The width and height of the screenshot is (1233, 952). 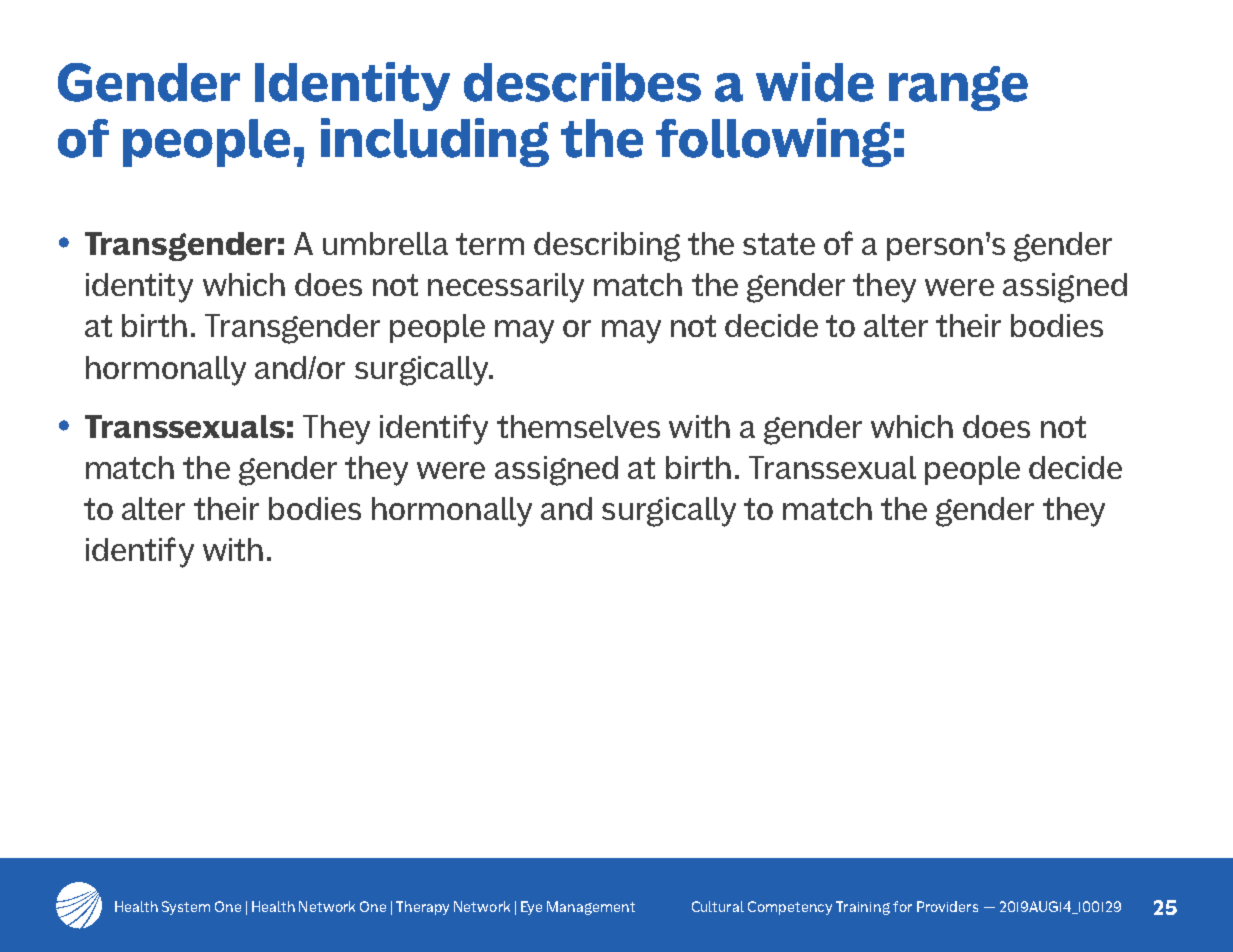 I want to click on wide, so click(x=815, y=82).
